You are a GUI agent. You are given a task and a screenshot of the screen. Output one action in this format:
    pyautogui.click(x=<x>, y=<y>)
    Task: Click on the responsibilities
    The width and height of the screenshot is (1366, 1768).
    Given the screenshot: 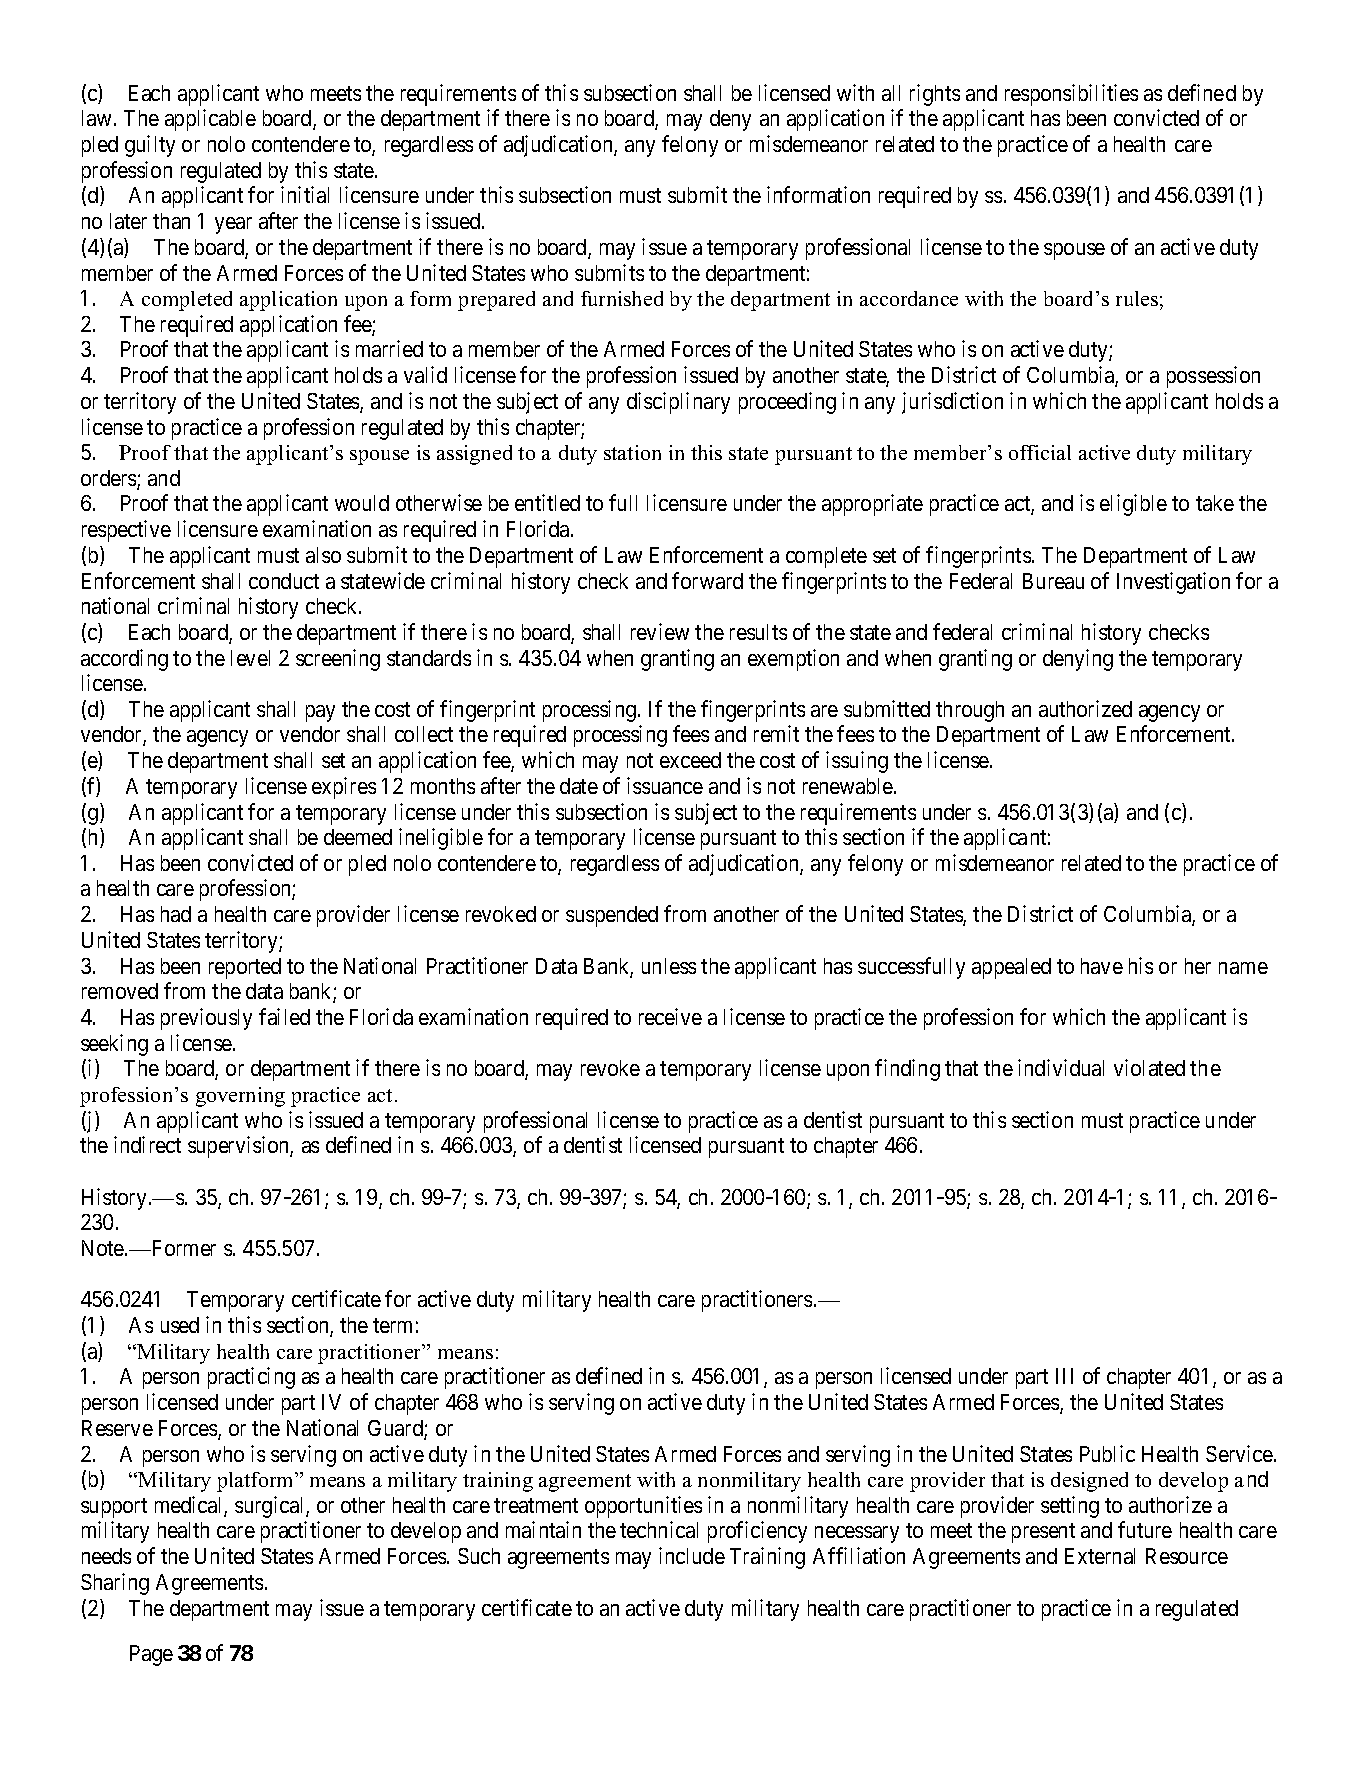 What is the action you would take?
    pyautogui.click(x=1071, y=95)
